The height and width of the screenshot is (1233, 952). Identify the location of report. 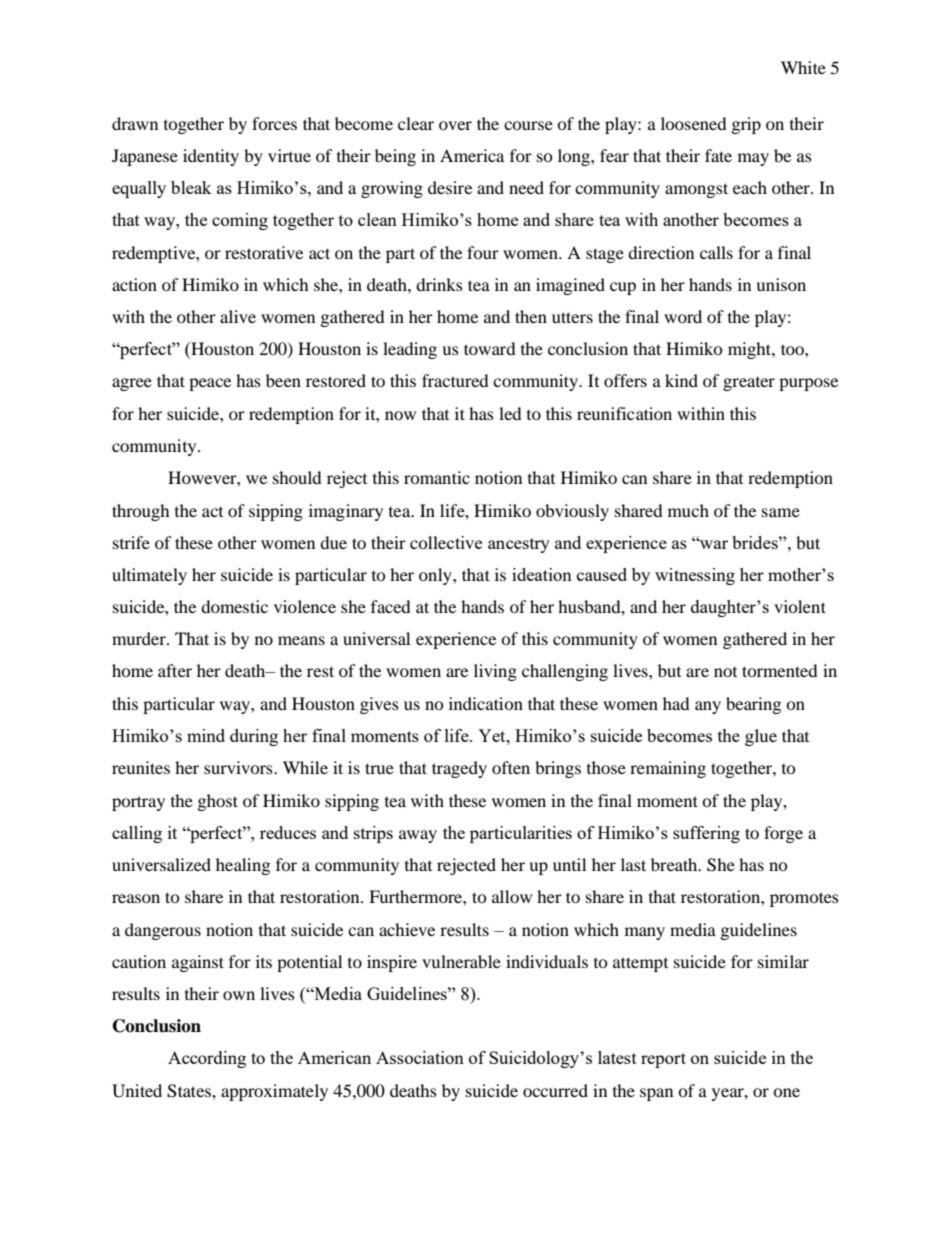
(663, 1060).
